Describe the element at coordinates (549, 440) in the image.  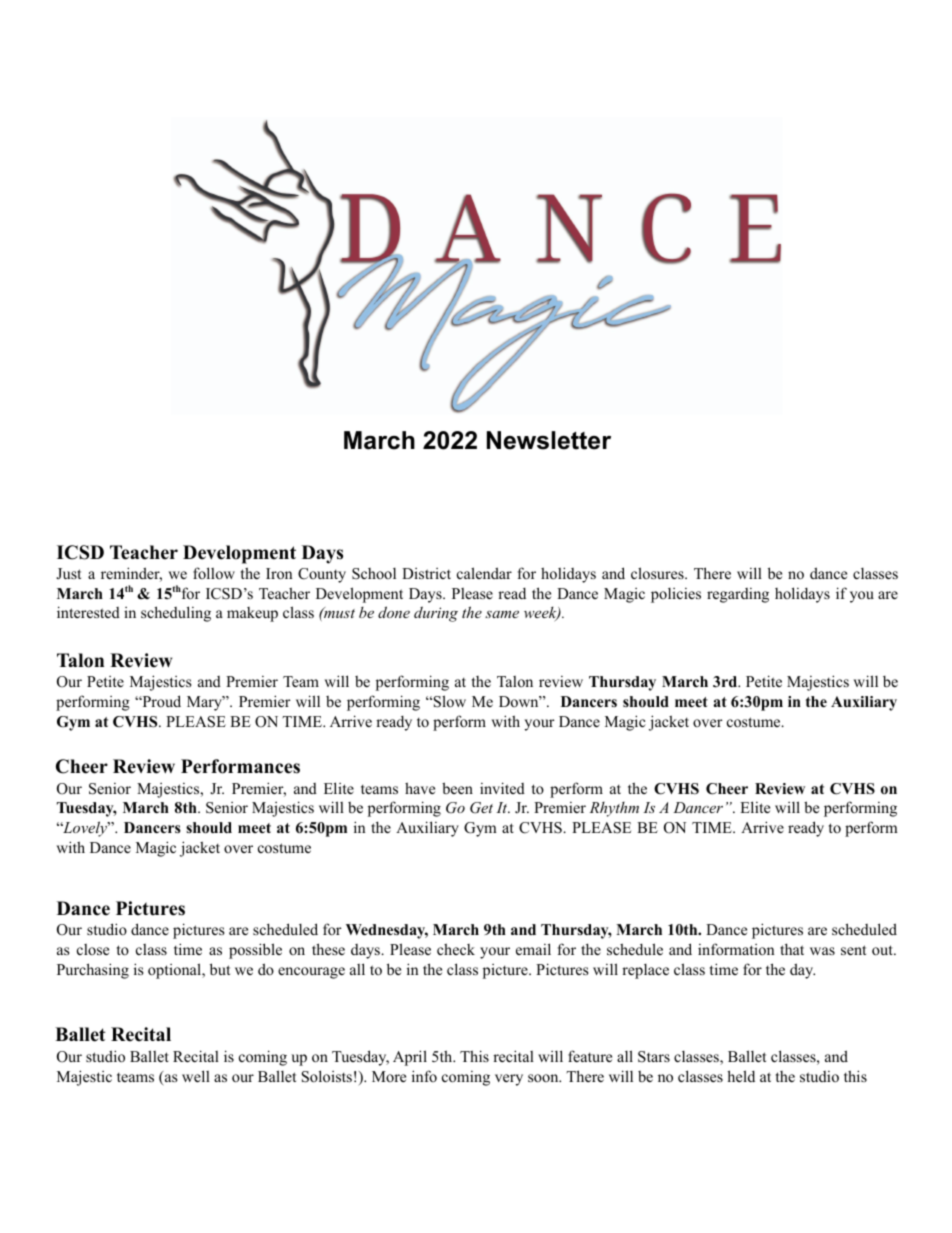
I see `Newsletter` at that location.
